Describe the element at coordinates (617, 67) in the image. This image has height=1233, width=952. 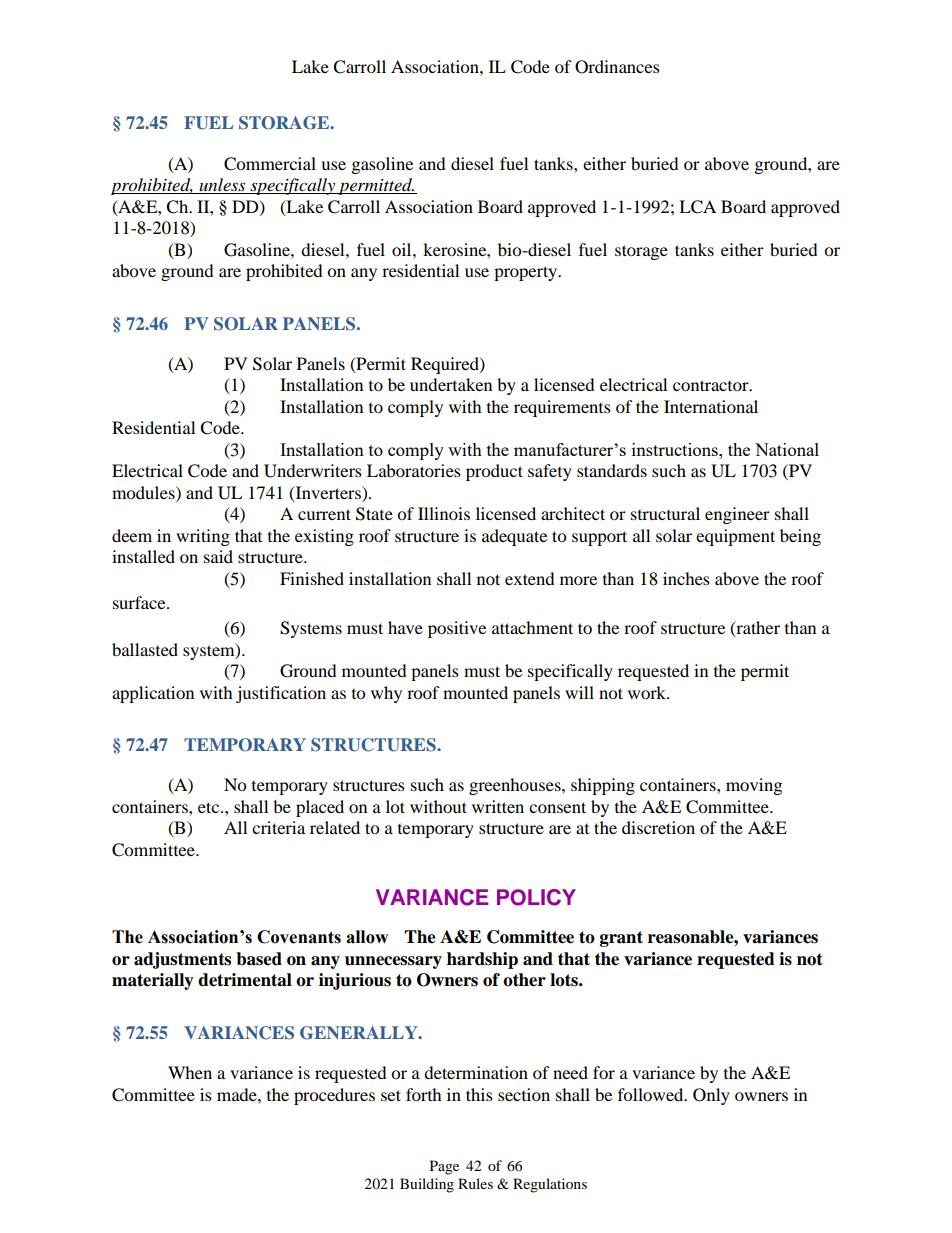
I see `Ordinances` at that location.
